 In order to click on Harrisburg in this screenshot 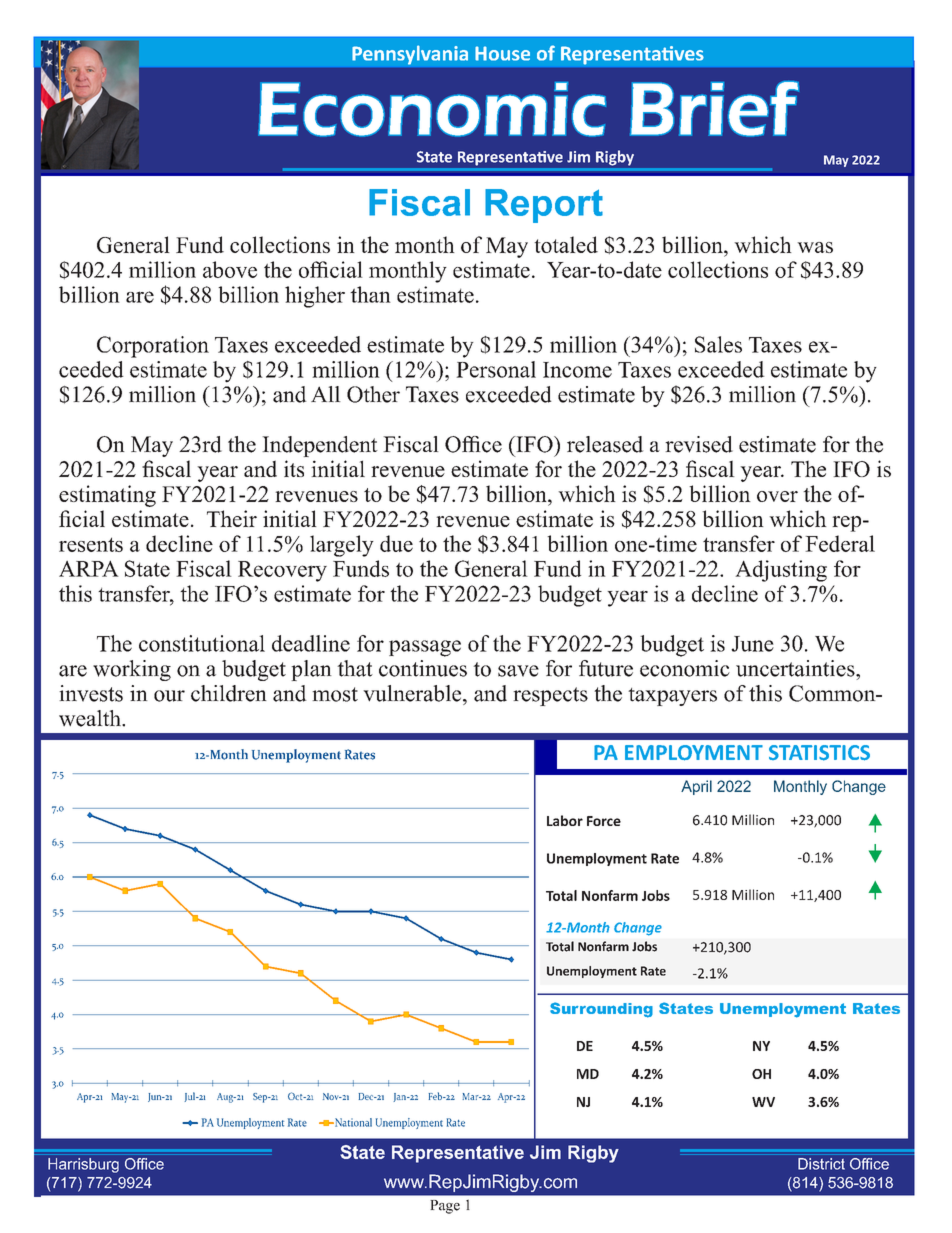, I will do `click(83, 1165)`.
